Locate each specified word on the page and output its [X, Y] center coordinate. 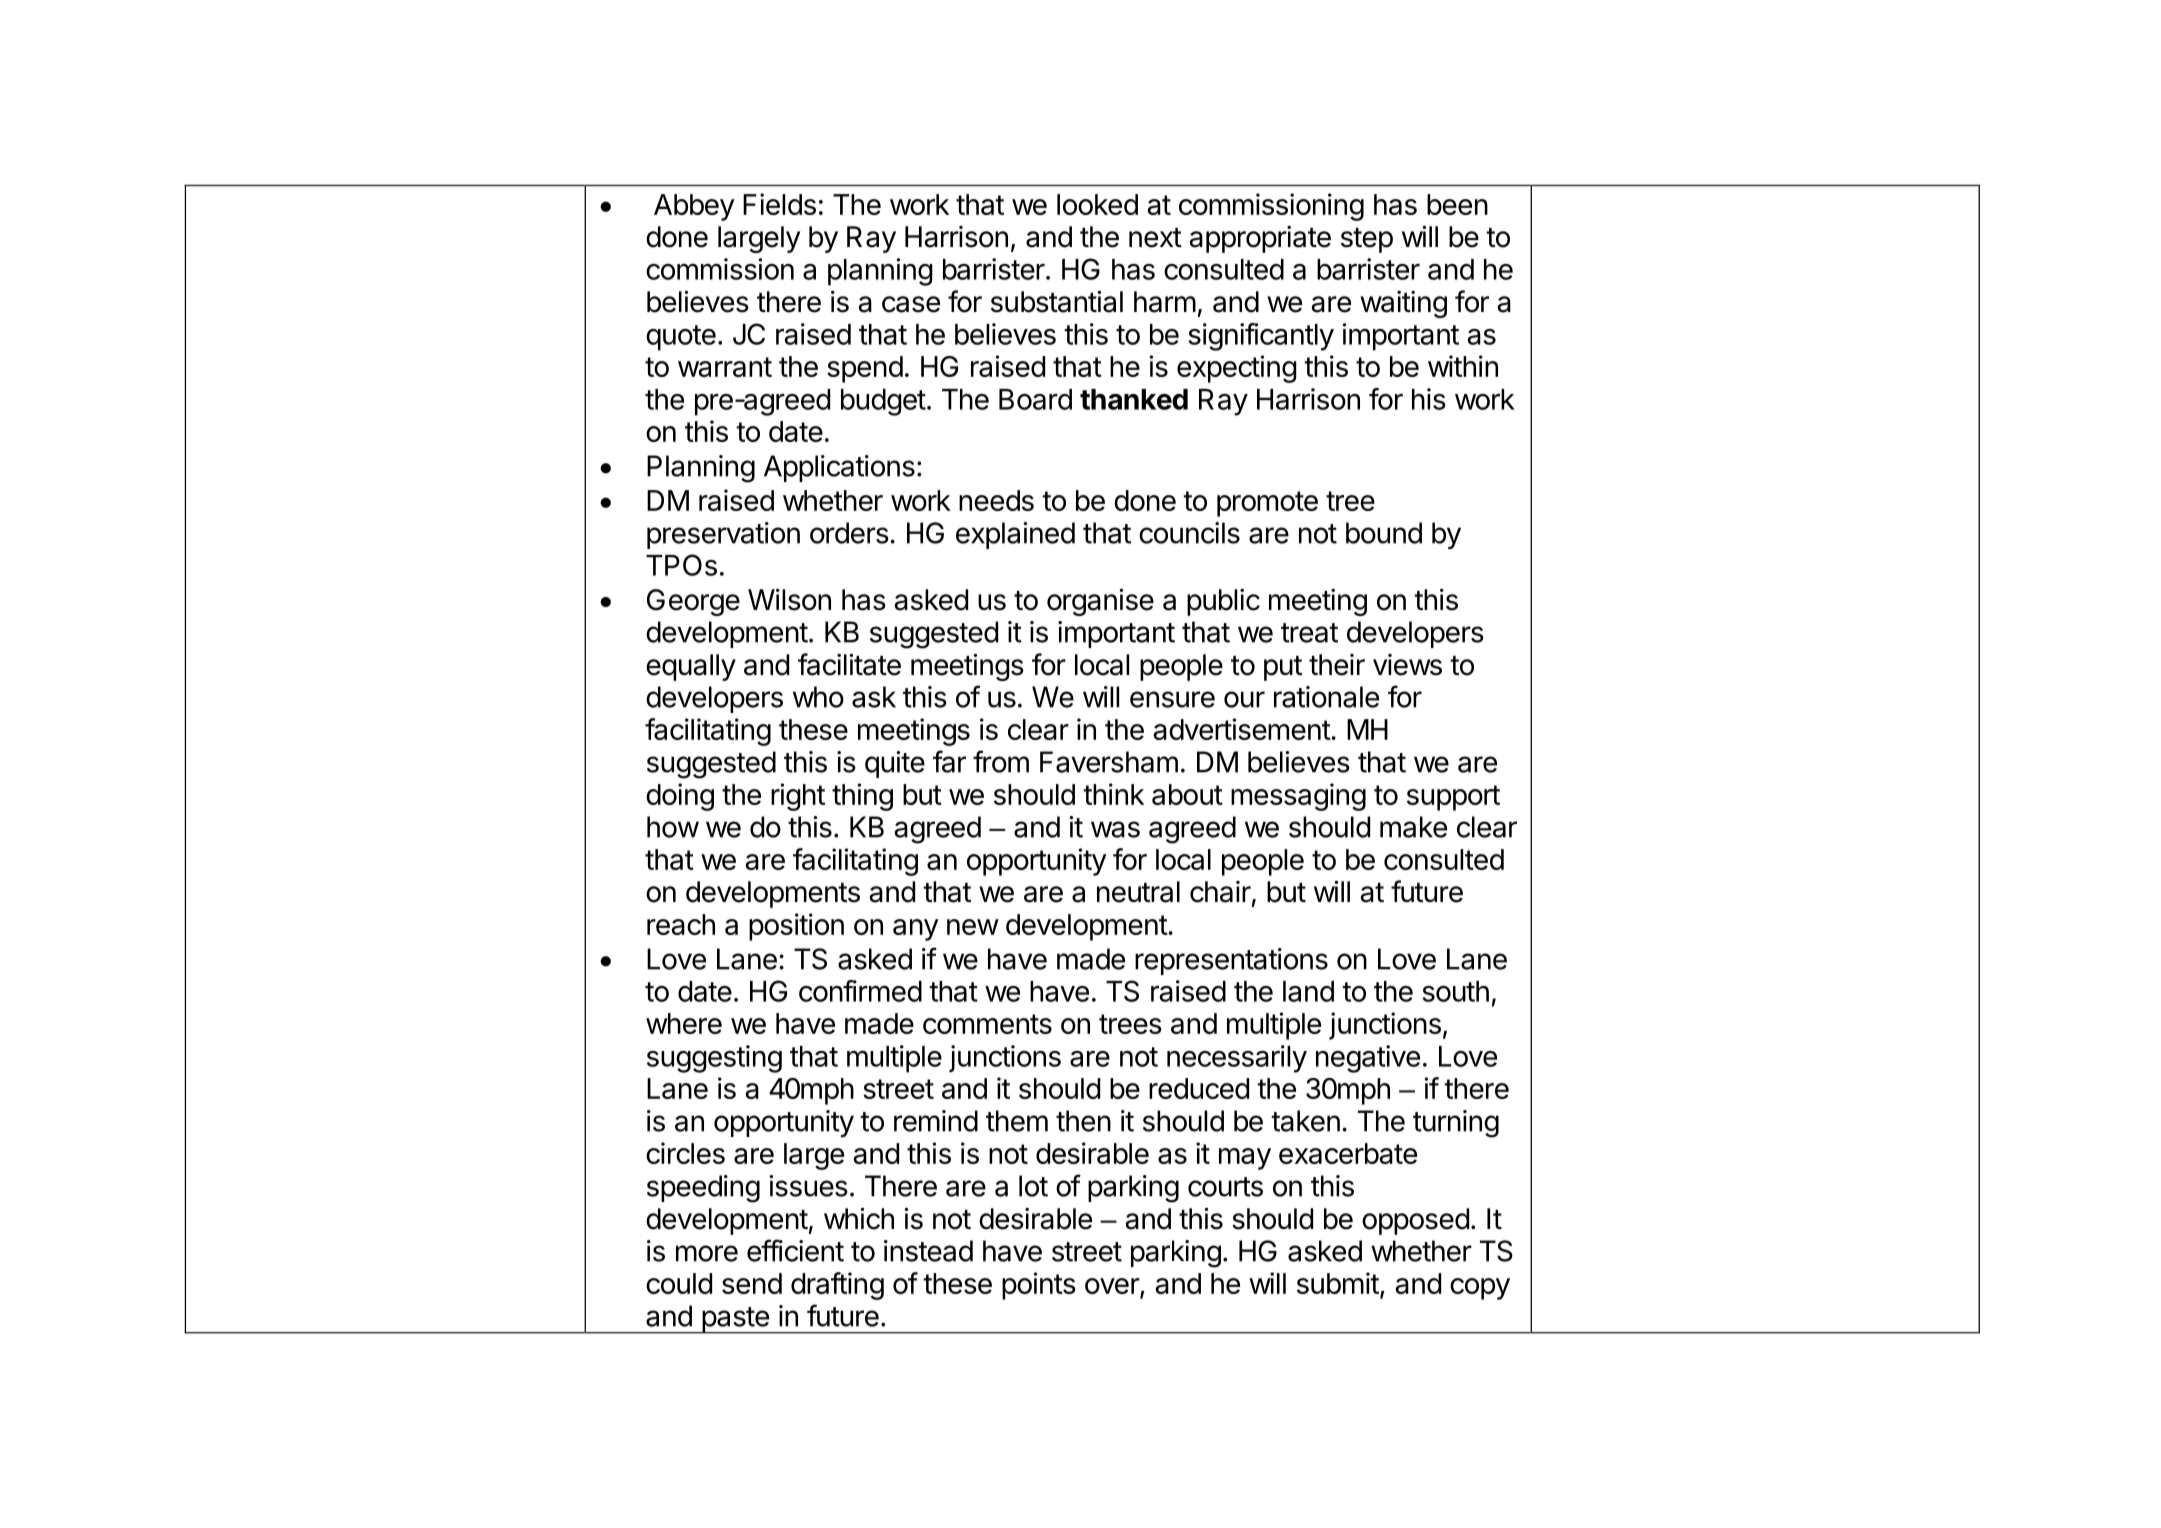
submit [1338, 1283]
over [1113, 1287]
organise [1100, 602]
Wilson [789, 600]
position [796, 927]
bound [1384, 533]
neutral [1138, 892]
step [1367, 240]
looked [1097, 204]
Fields [779, 204]
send [752, 1283]
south [1455, 991]
